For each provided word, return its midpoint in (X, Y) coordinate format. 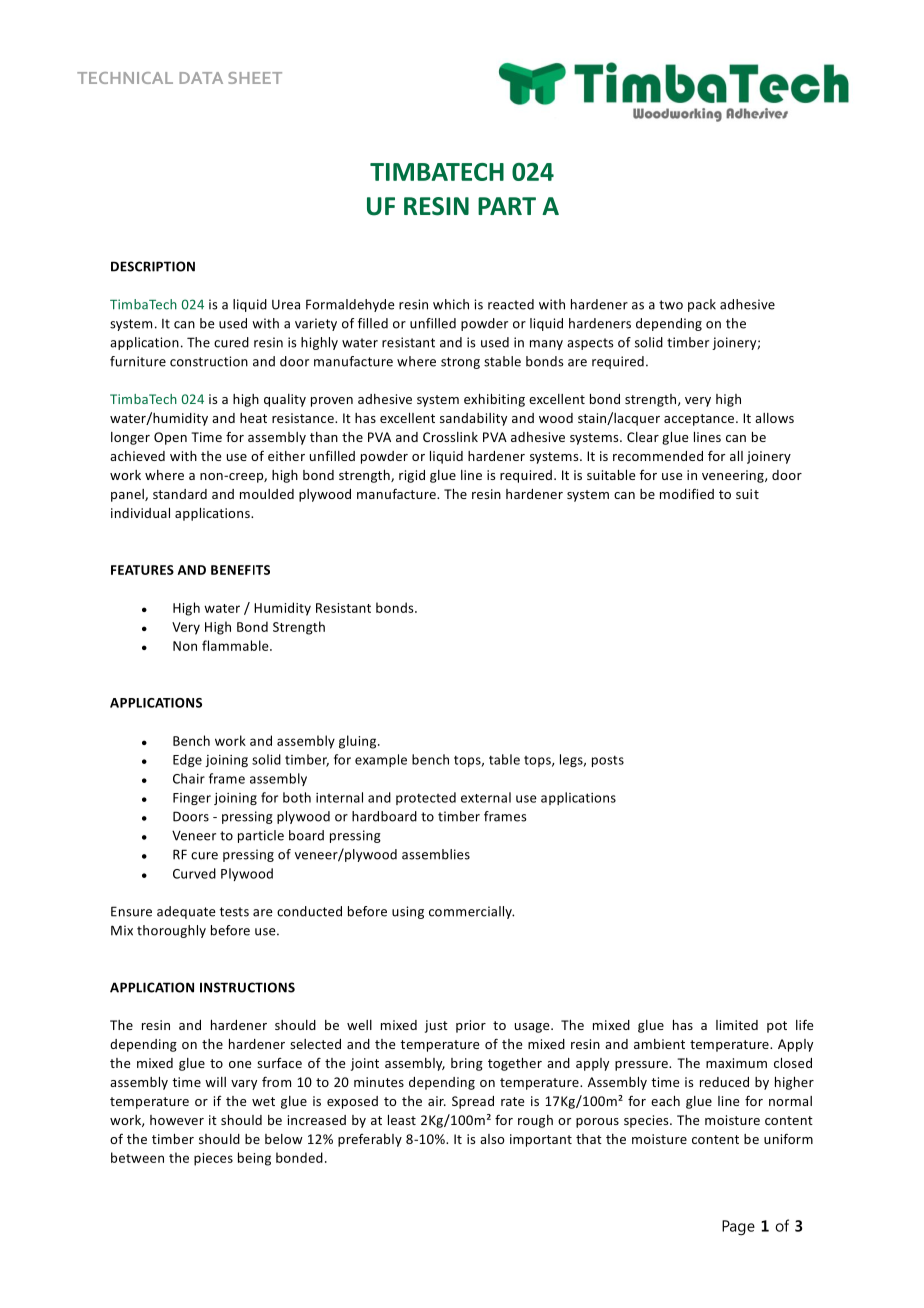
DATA (201, 78)
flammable (236, 645)
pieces (213, 1159)
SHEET (255, 78)
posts (608, 761)
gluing (359, 742)
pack (702, 305)
